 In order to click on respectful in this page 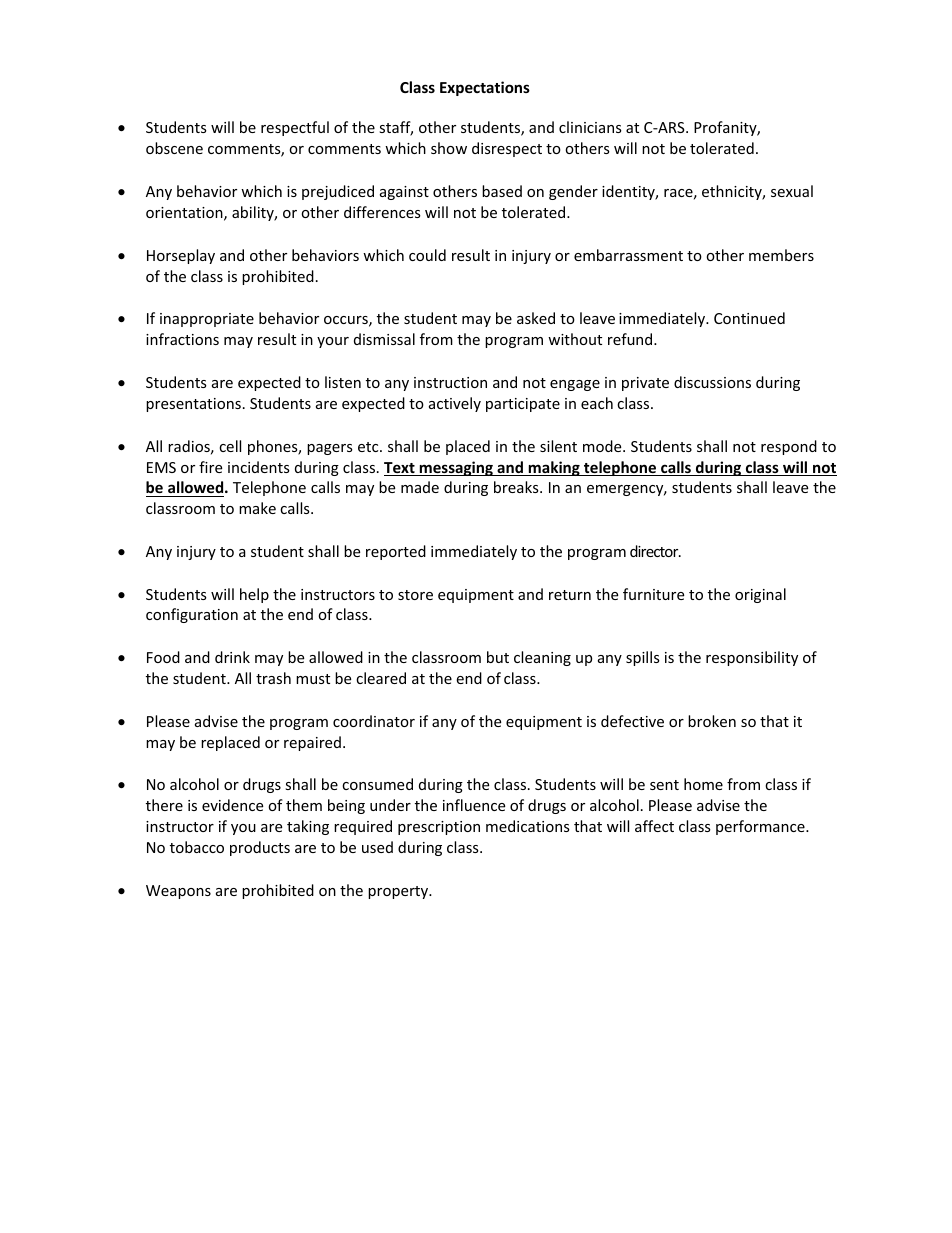, I will do `click(295, 128)`.
